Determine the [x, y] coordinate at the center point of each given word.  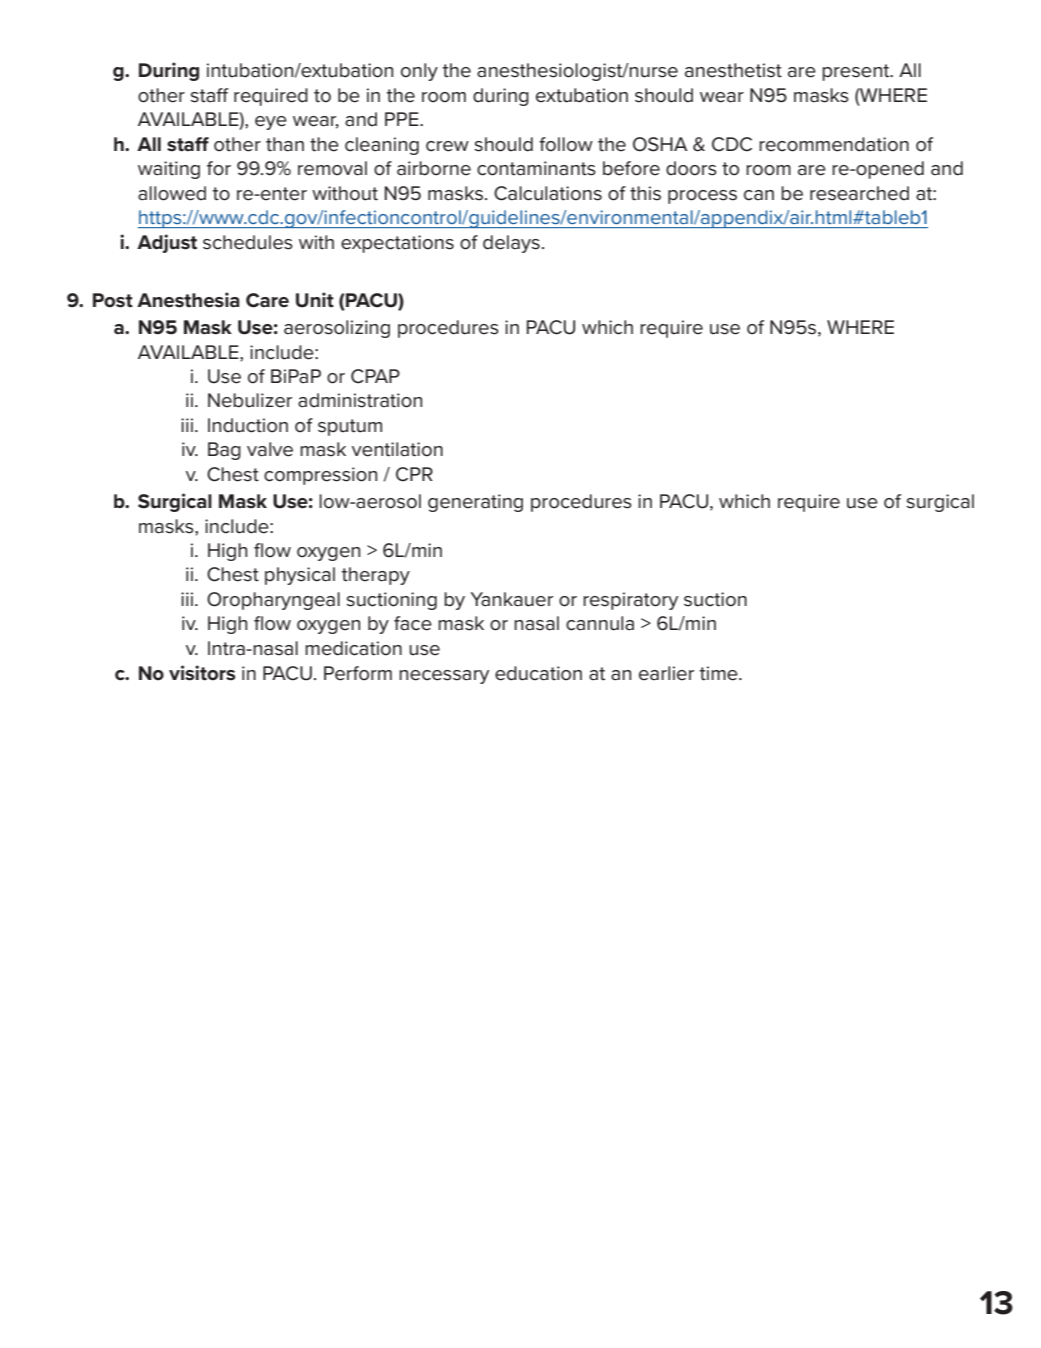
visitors [202, 673]
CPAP [375, 376]
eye [271, 123]
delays [511, 244]
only [419, 72]
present [857, 72]
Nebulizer [250, 400]
